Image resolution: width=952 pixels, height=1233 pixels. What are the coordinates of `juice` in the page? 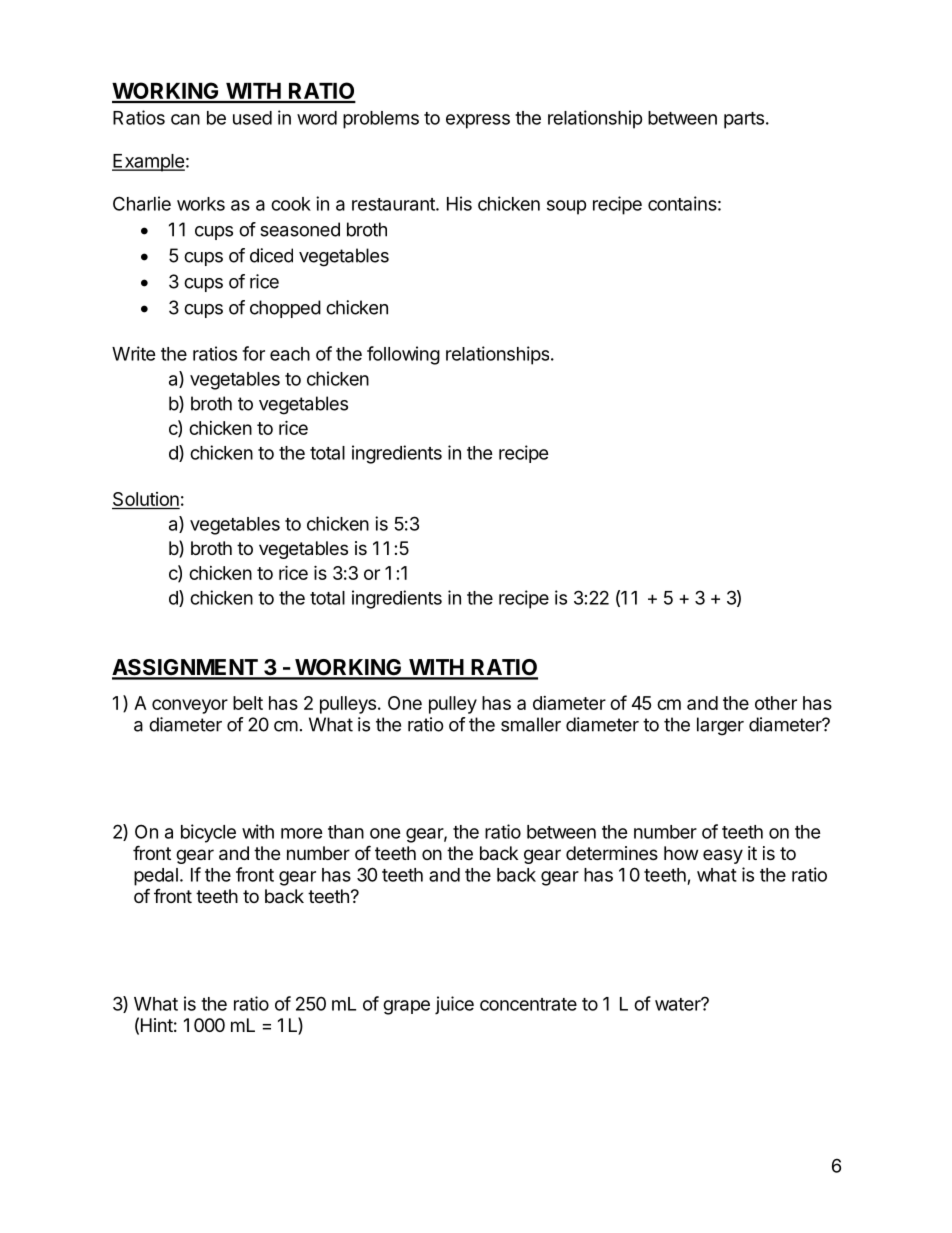 It's located at (454, 1005).
